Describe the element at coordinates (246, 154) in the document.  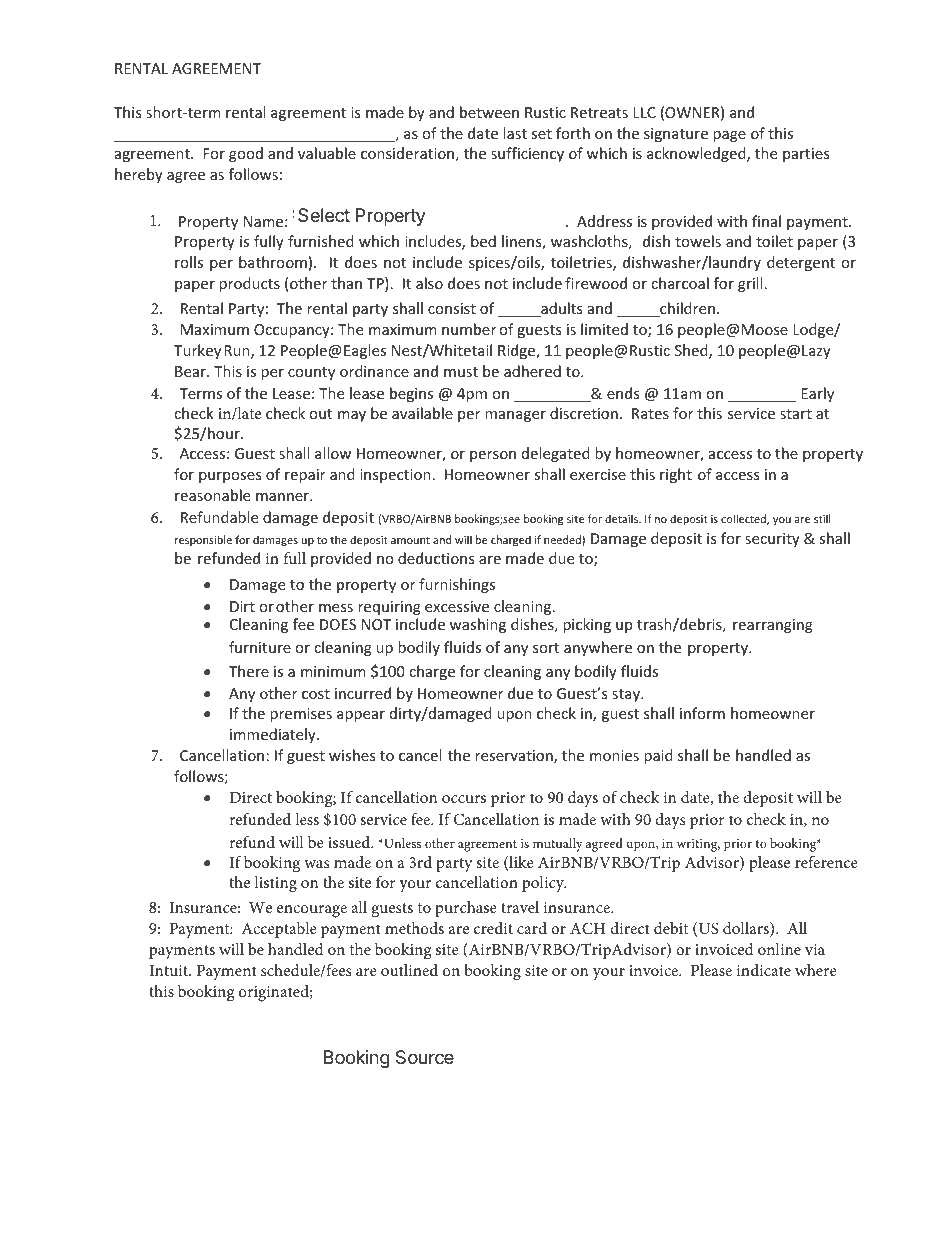
I see `good` at that location.
